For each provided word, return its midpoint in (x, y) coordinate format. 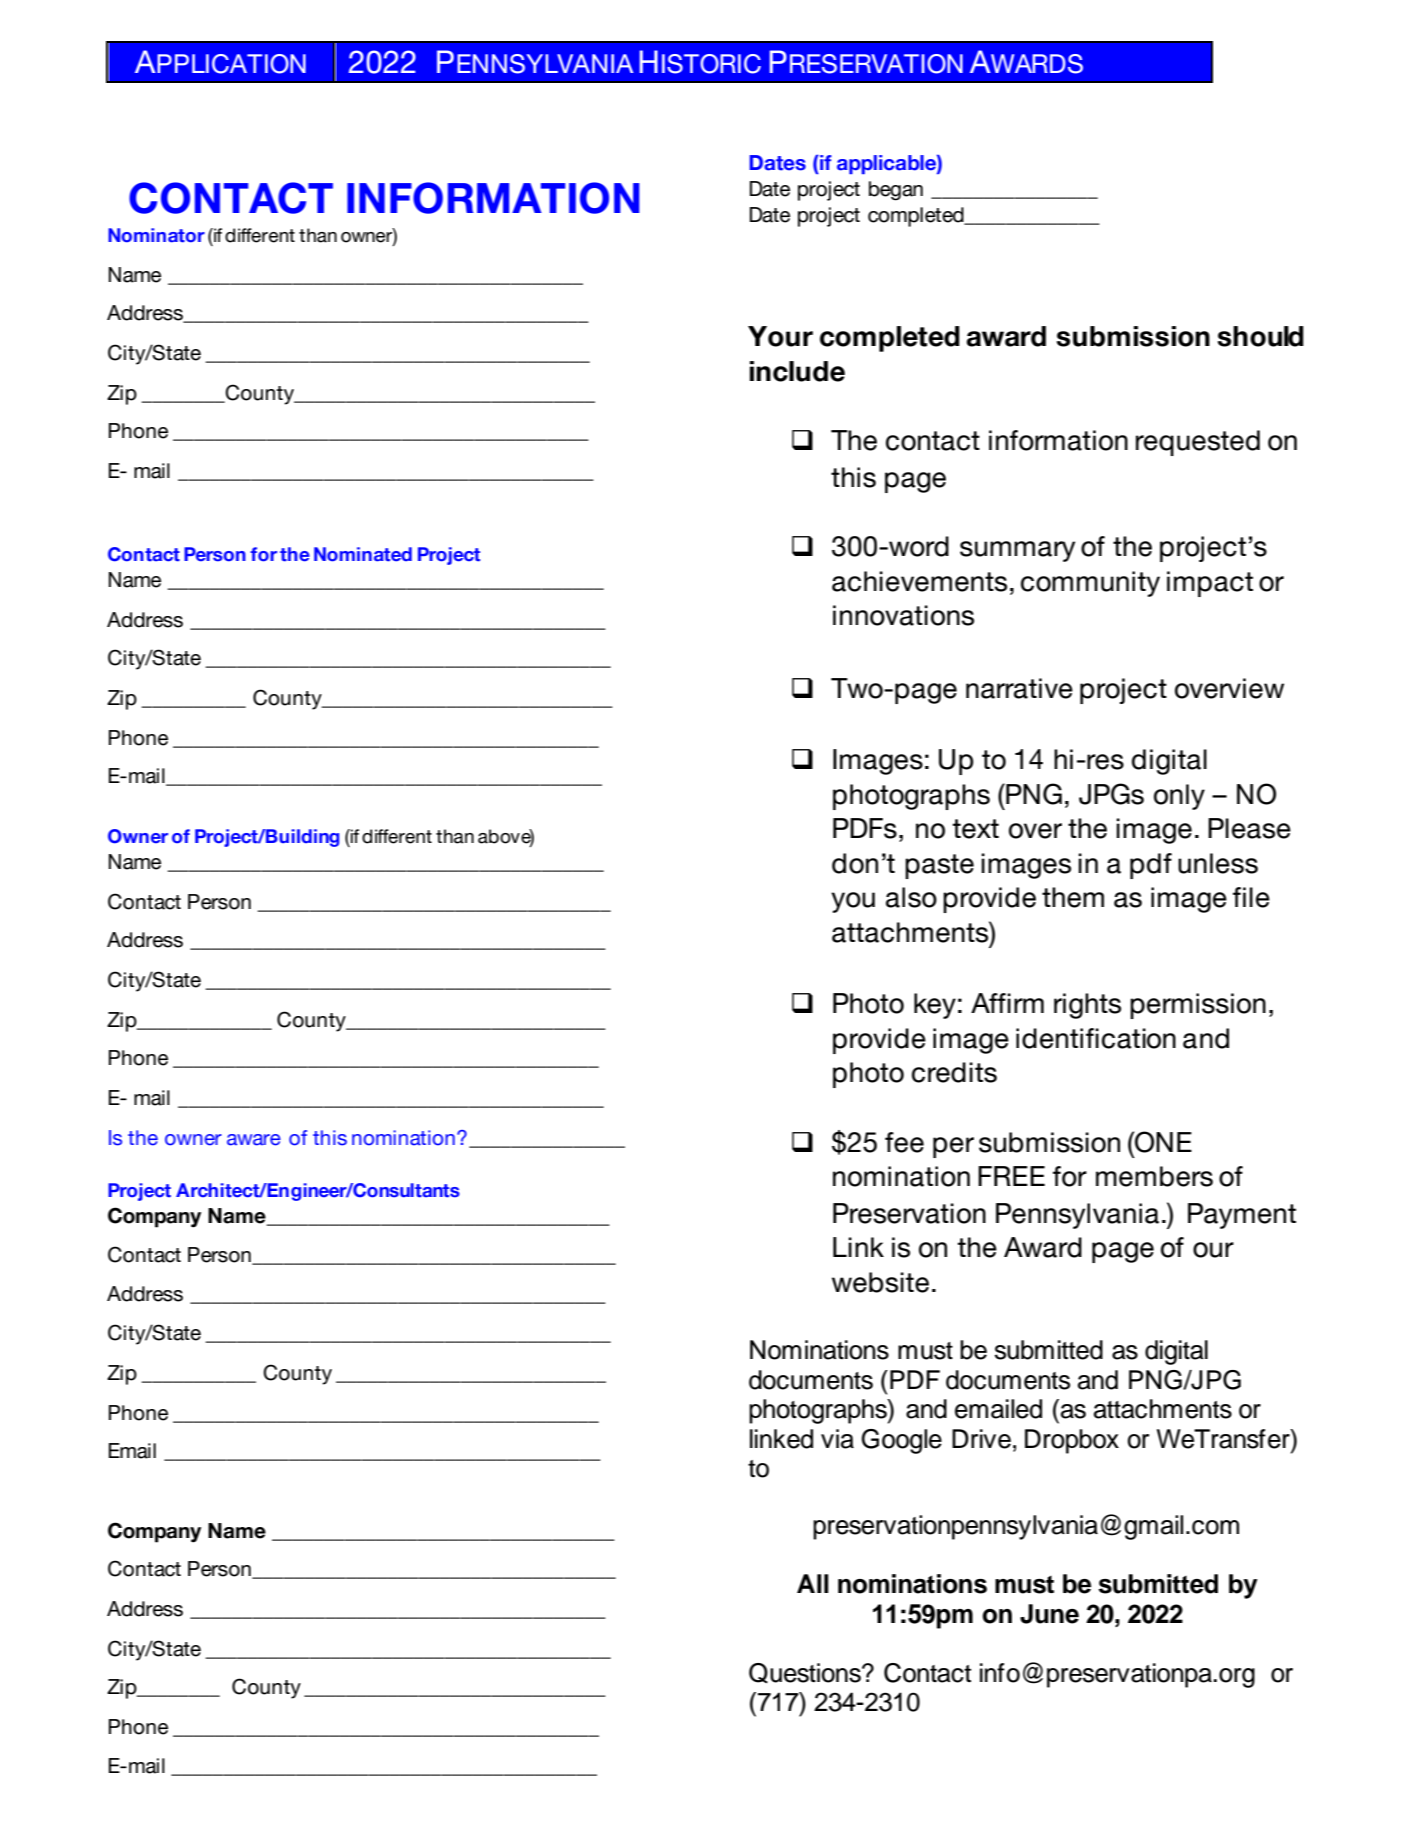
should (1260, 336)
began (896, 191)
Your (780, 336)
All (813, 1583)
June (1049, 1614)
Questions (806, 1673)
